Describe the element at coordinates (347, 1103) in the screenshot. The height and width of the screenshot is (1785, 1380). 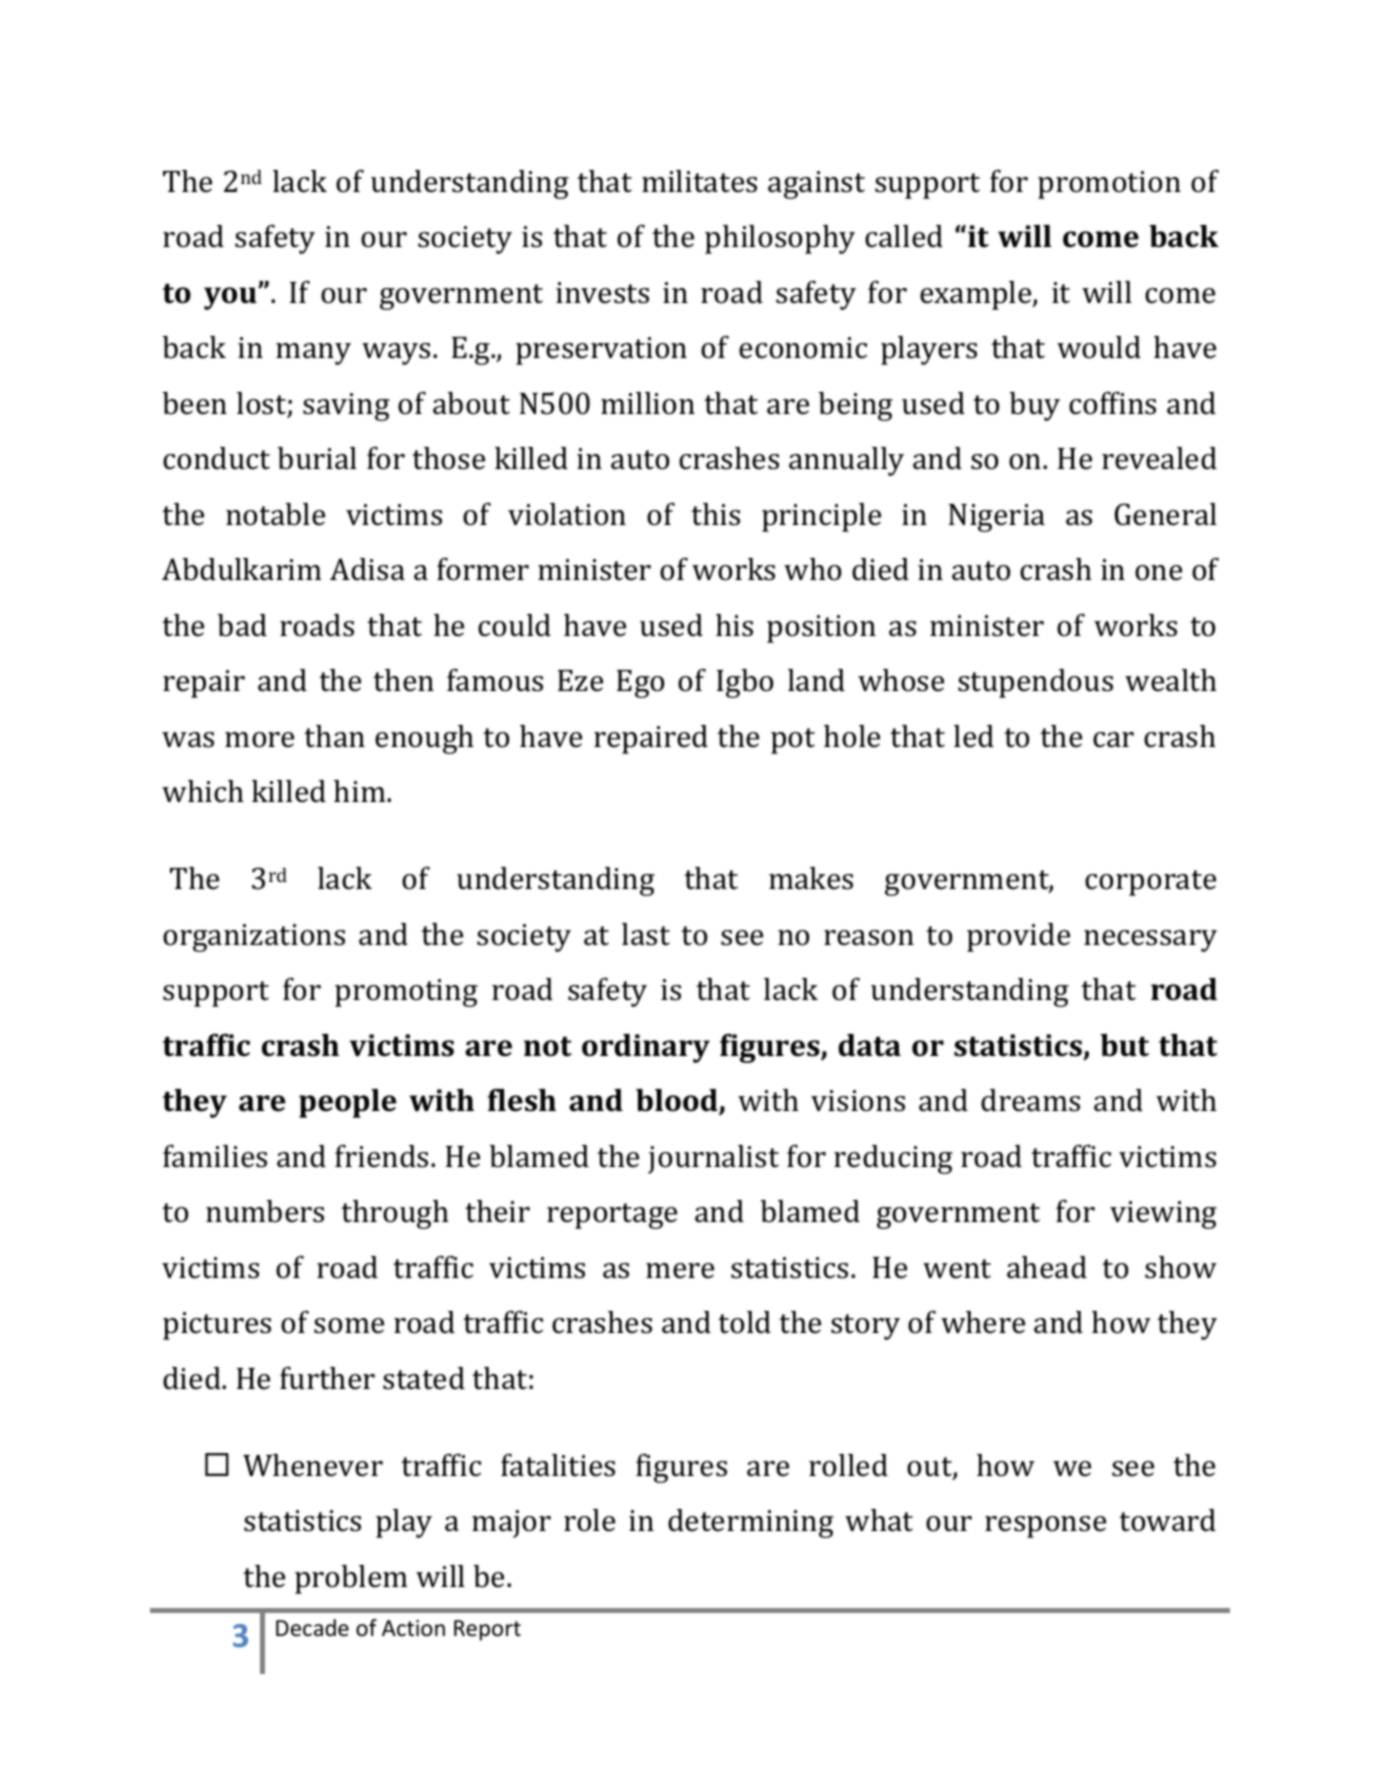
I see `people` at that location.
